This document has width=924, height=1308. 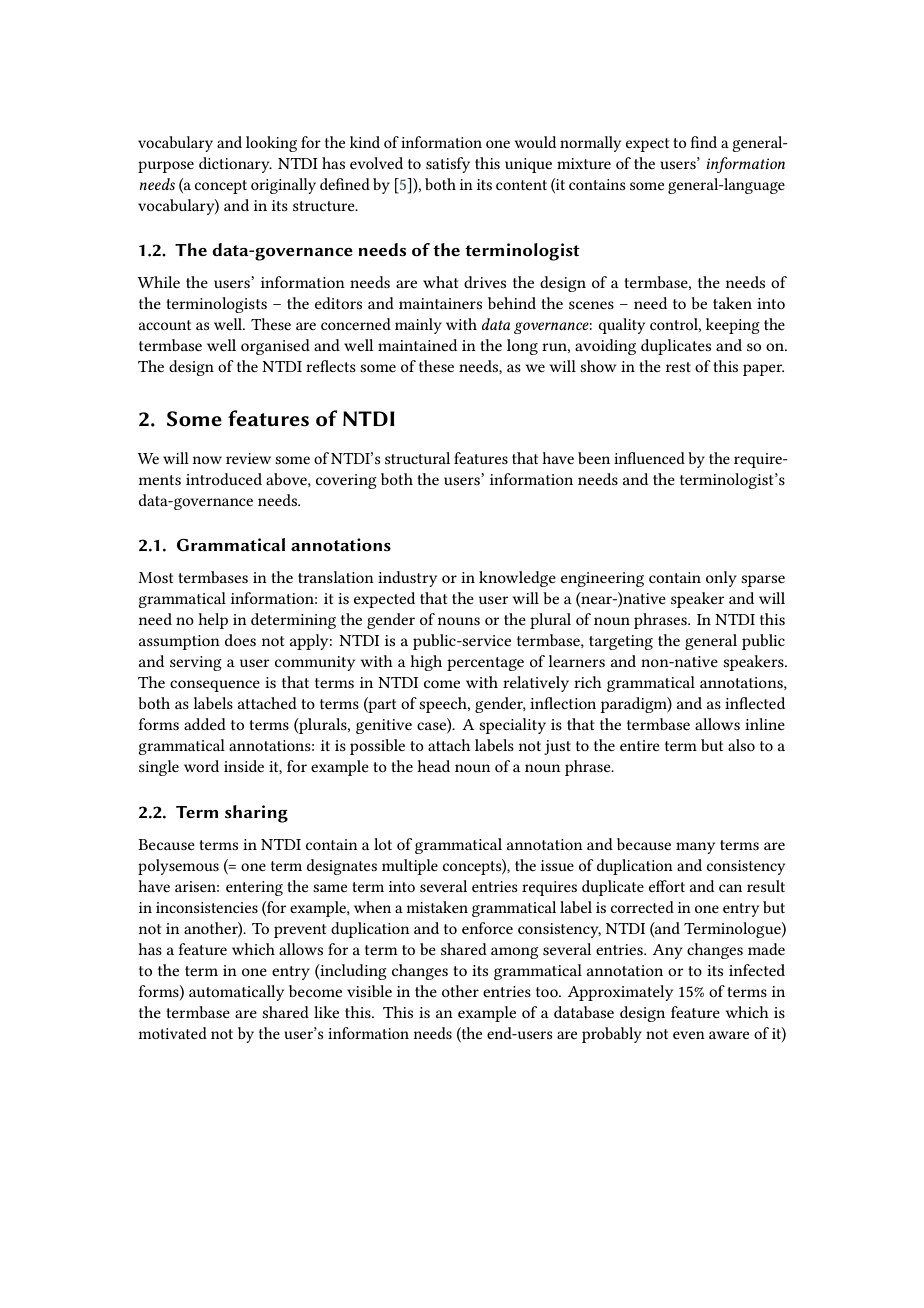 I want to click on find, so click(x=704, y=142).
